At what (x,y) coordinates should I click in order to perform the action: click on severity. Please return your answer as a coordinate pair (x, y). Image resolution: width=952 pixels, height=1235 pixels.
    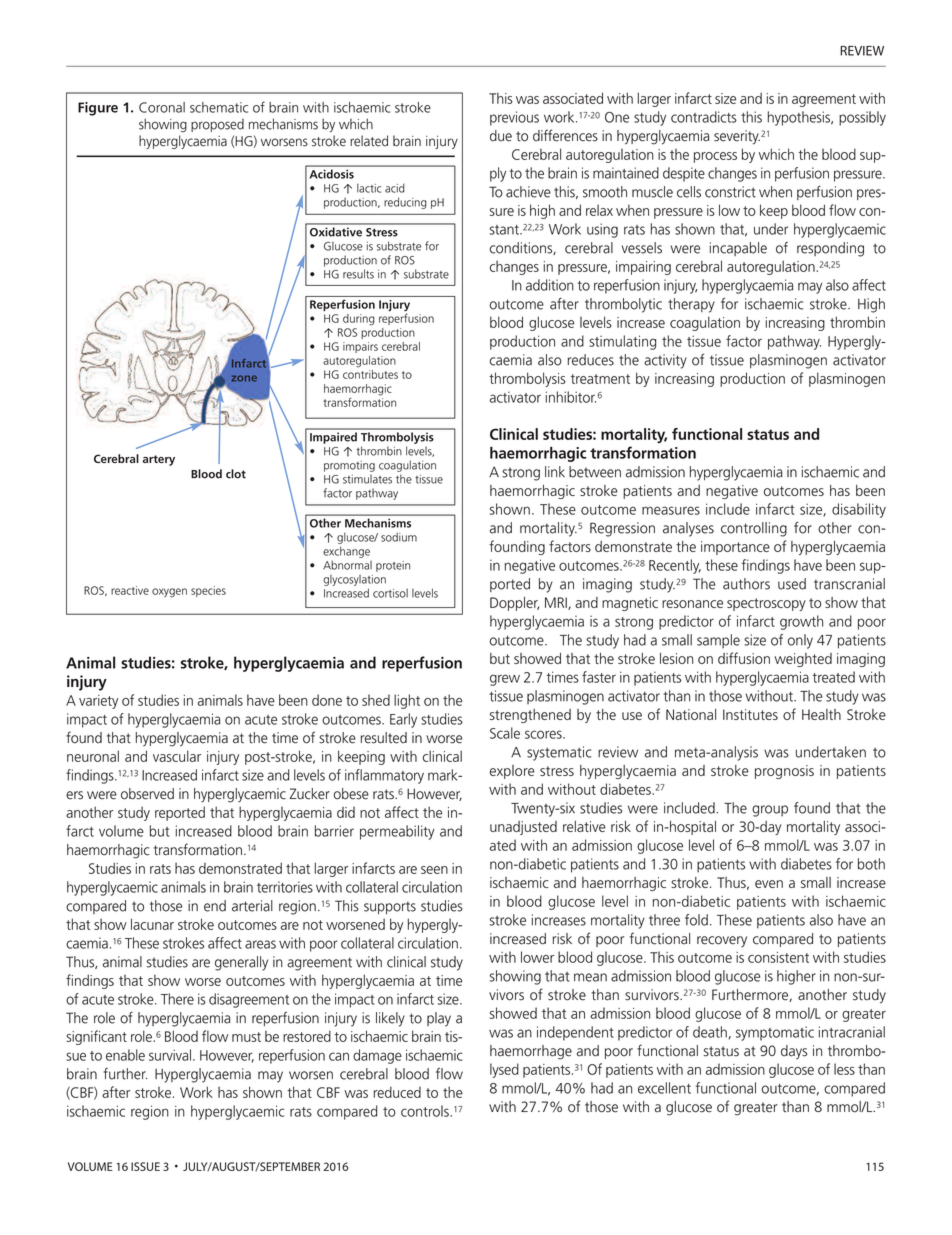
    Looking at the image, I should click on (737, 137).
